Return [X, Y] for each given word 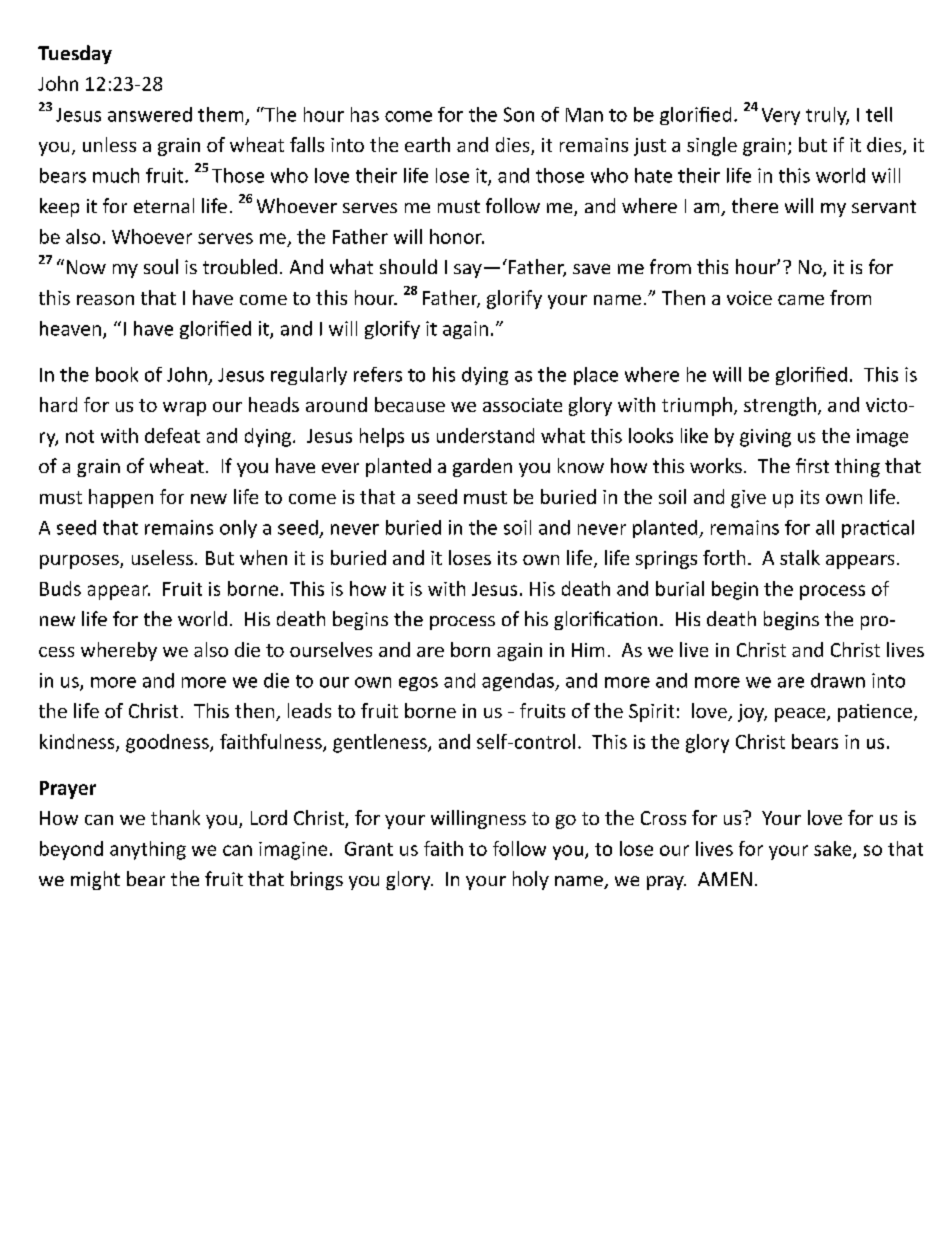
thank [175, 817]
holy [531, 880]
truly [827, 116]
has [365, 114]
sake [834, 849]
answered [150, 114]
